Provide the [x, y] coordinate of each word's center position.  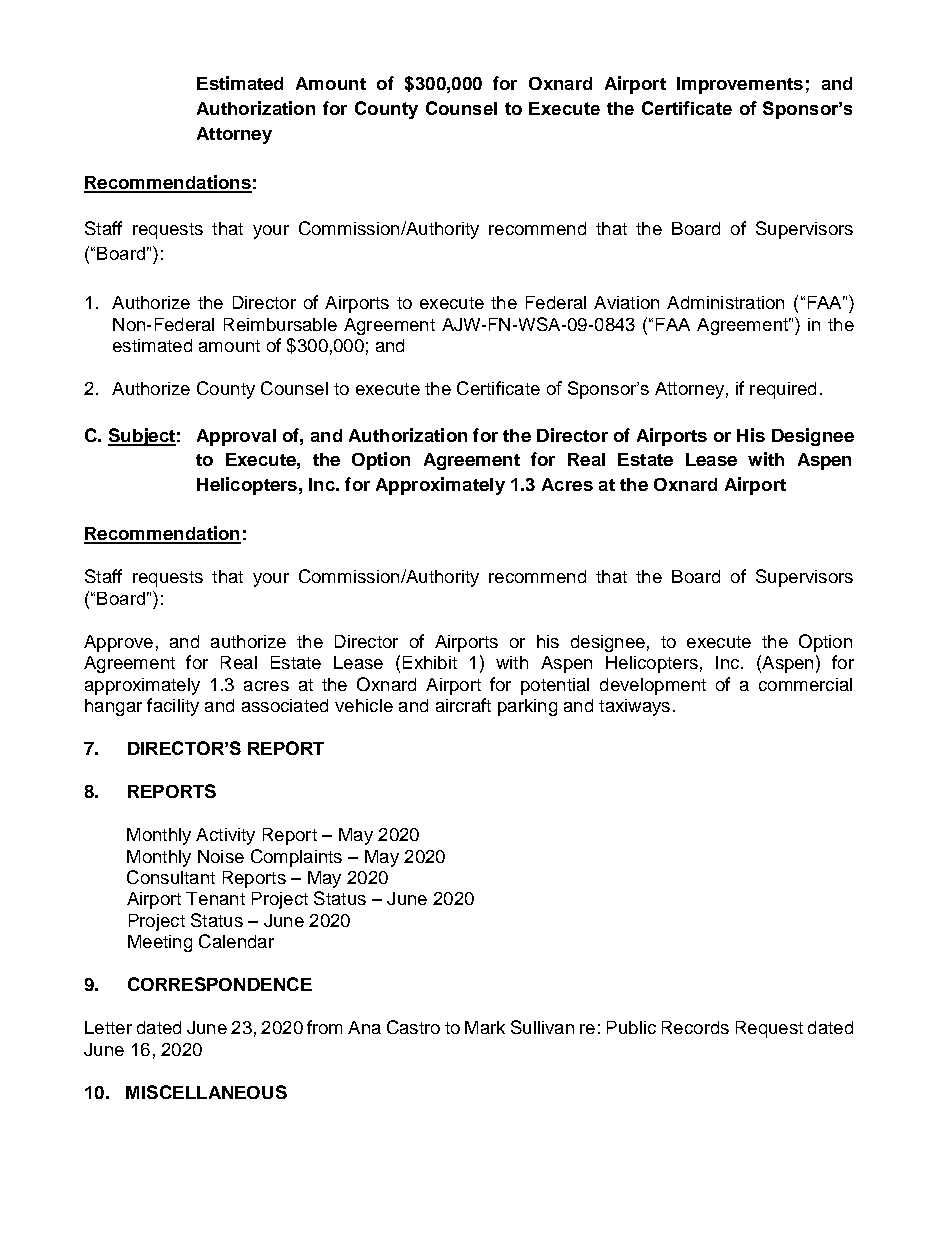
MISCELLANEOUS [206, 1092]
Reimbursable [280, 324]
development [653, 686]
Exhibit [430, 662]
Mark [485, 1027]
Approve [118, 643]
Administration [725, 302]
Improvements [740, 85]
